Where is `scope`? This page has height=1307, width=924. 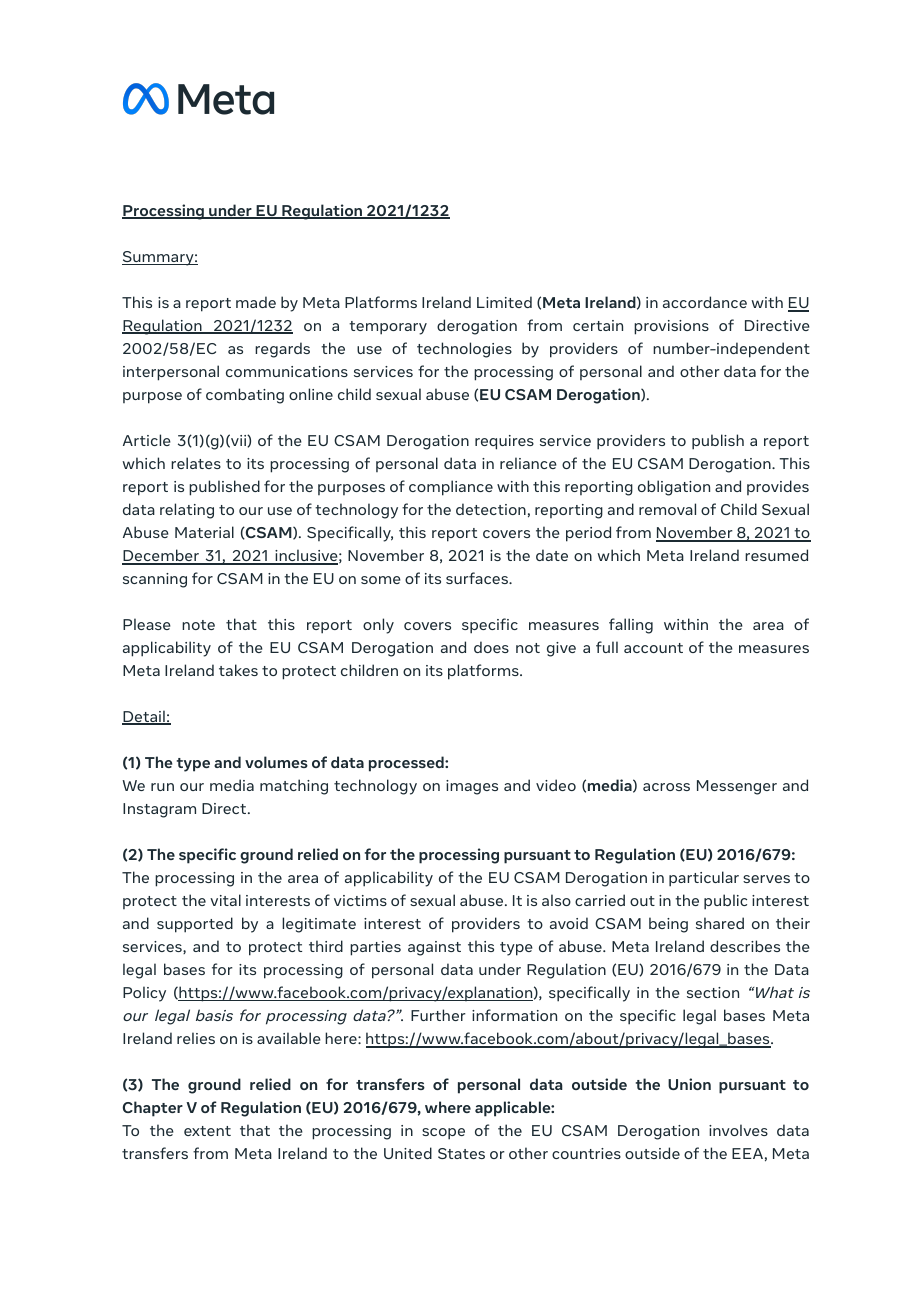
scope is located at coordinates (443, 1134).
